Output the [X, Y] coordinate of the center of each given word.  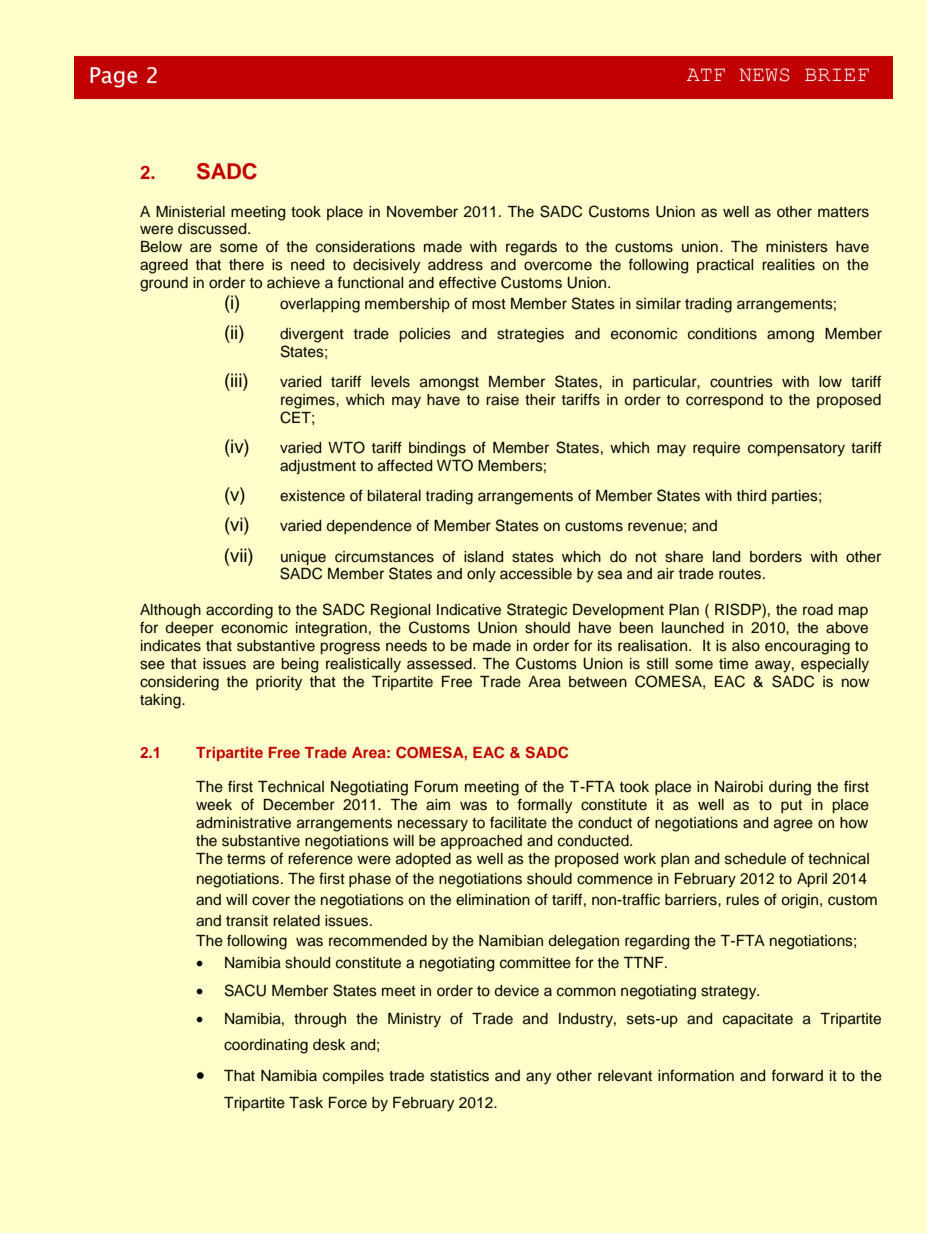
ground [164, 284]
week [214, 805]
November [422, 212]
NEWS [764, 75]
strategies [530, 335]
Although [170, 611]
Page [113, 77]
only [481, 575]
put [791, 806]
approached [481, 842]
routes [741, 574]
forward [797, 1075]
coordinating [266, 1046]
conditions [722, 334]
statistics [459, 1076]
